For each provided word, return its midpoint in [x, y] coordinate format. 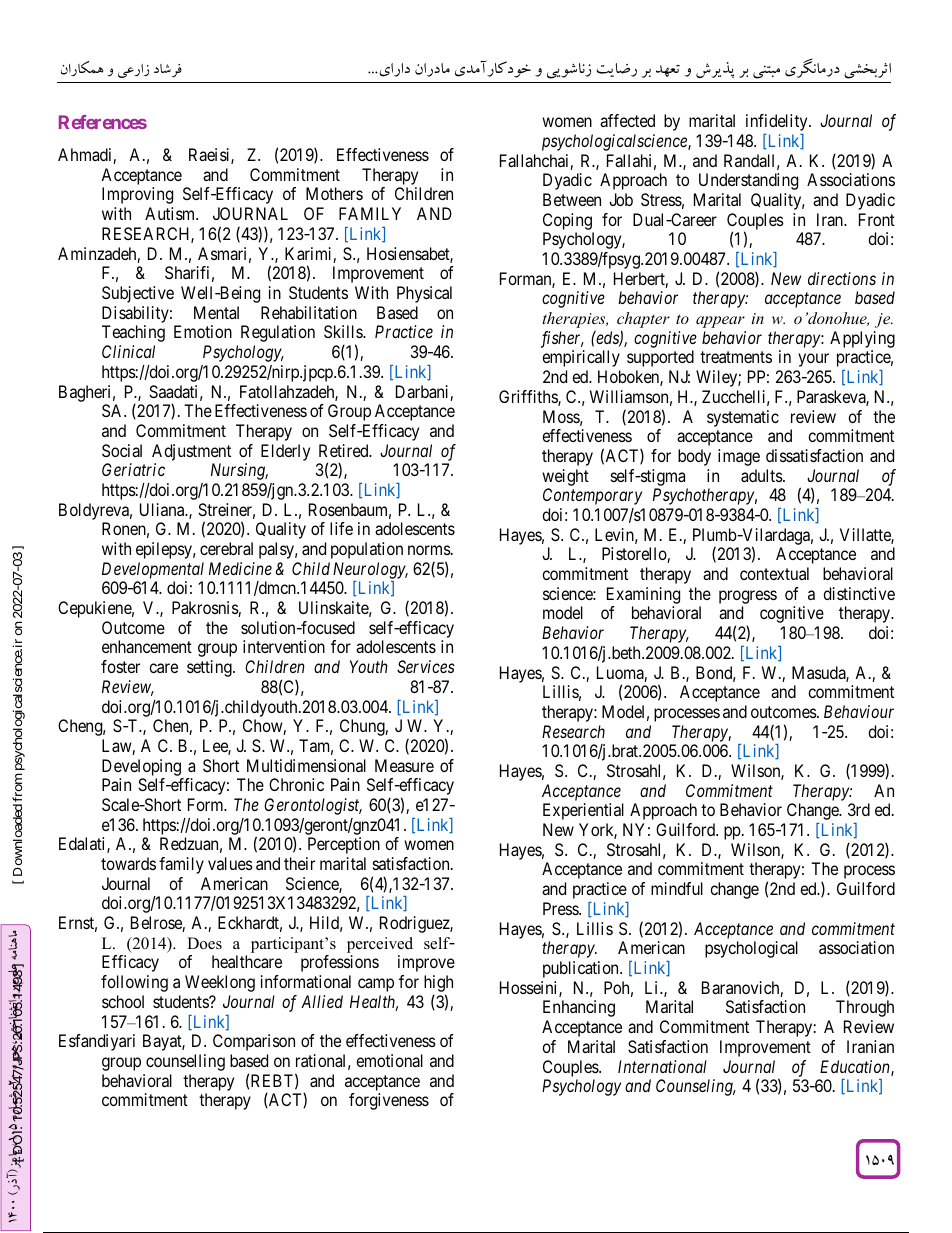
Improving [137, 195]
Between [572, 199]
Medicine [240, 568]
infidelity [778, 122]
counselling [185, 1062]
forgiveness [389, 1101]
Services [426, 666]
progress [748, 598]
